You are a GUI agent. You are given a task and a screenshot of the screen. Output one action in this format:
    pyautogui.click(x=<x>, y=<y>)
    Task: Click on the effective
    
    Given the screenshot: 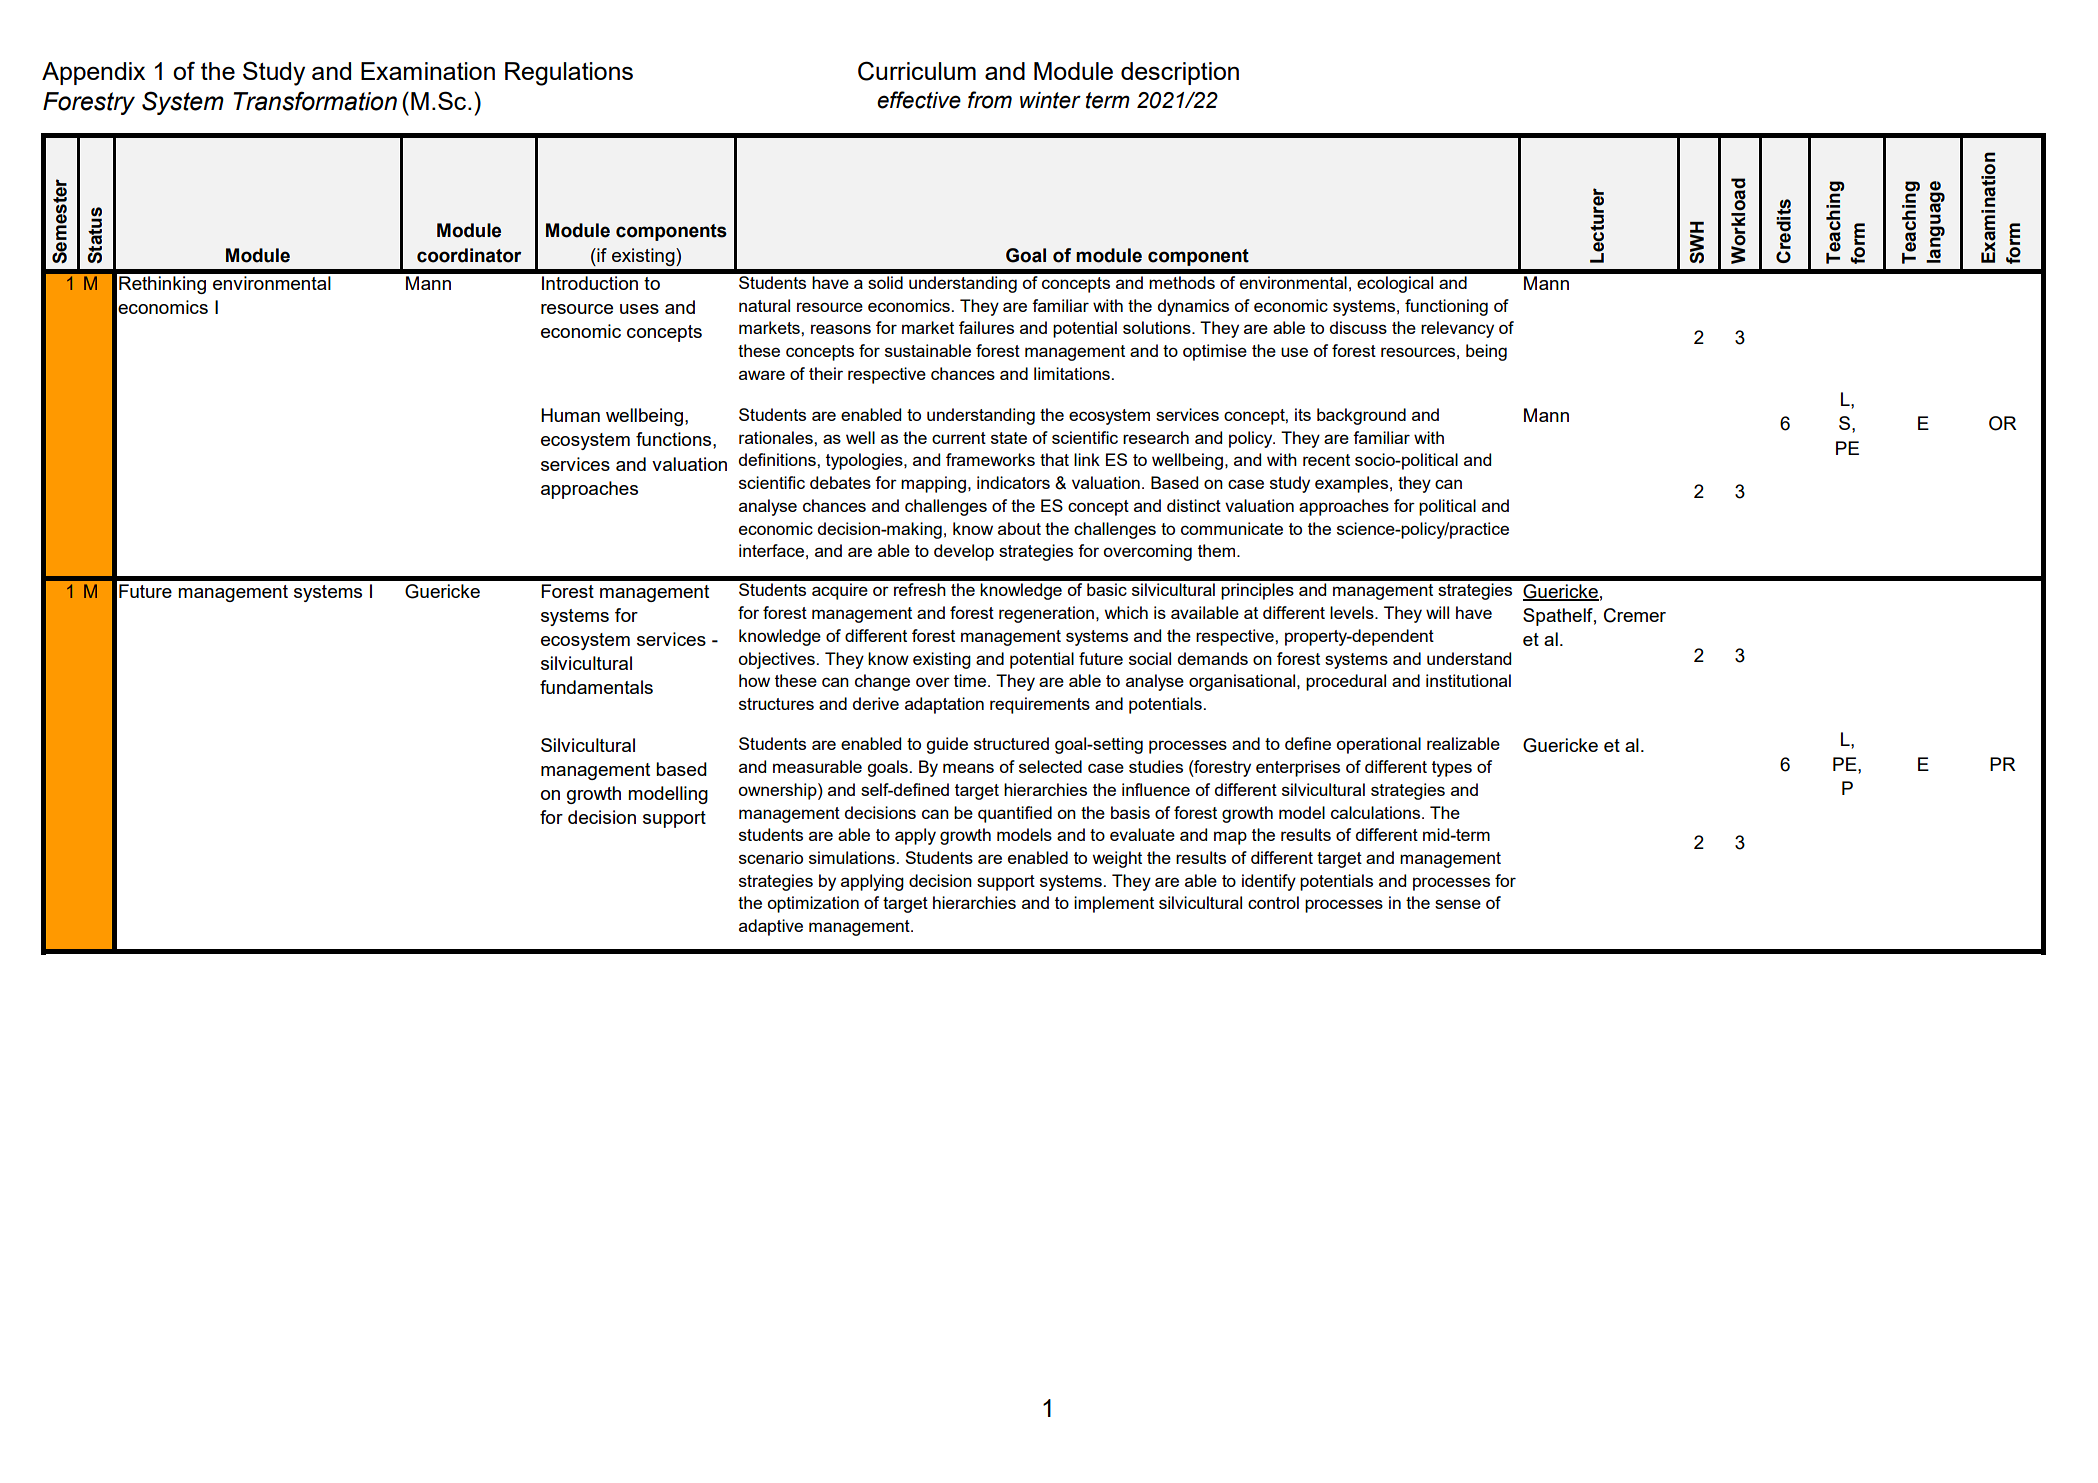 What is the action you would take?
    pyautogui.click(x=919, y=100)
